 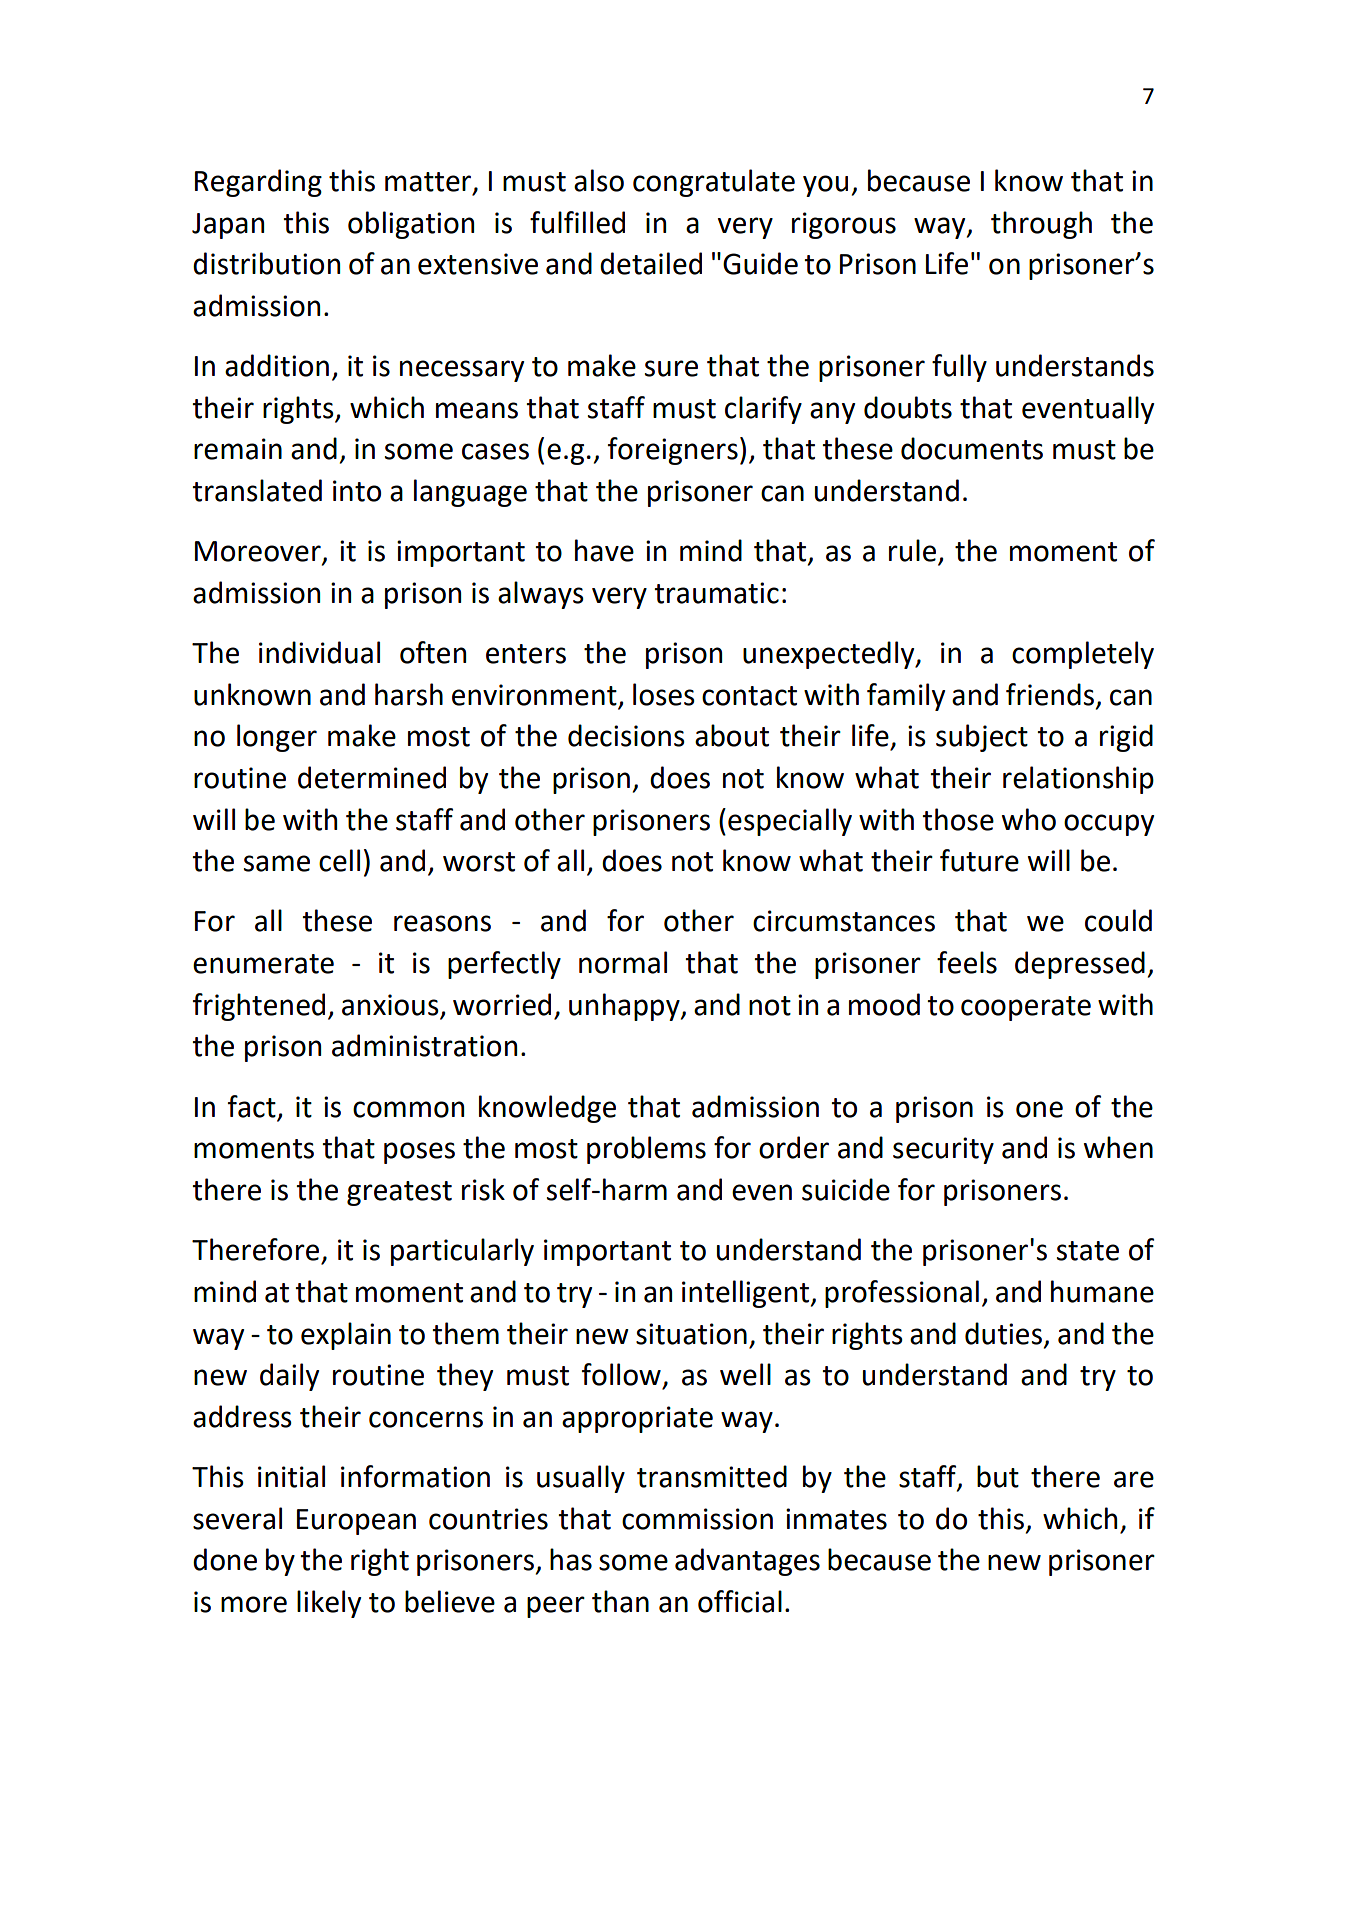 What do you see at coordinates (943, 1150) in the screenshot?
I see `security` at bounding box center [943, 1150].
